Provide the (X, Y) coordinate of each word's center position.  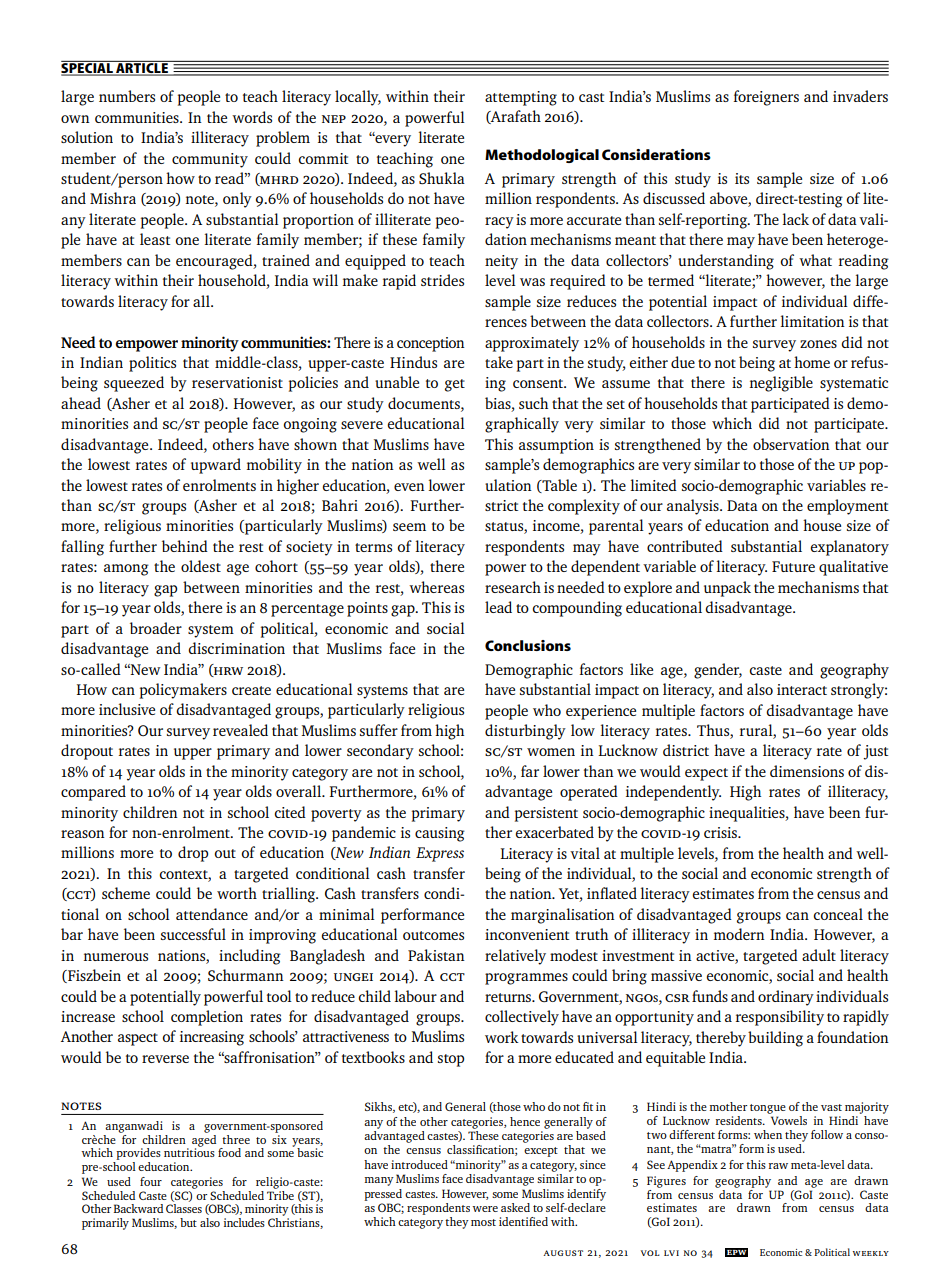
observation (791, 444)
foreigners (766, 98)
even (409, 487)
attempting (521, 98)
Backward (138, 1208)
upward (216, 466)
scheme (126, 893)
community (210, 160)
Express (440, 854)
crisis (721, 832)
